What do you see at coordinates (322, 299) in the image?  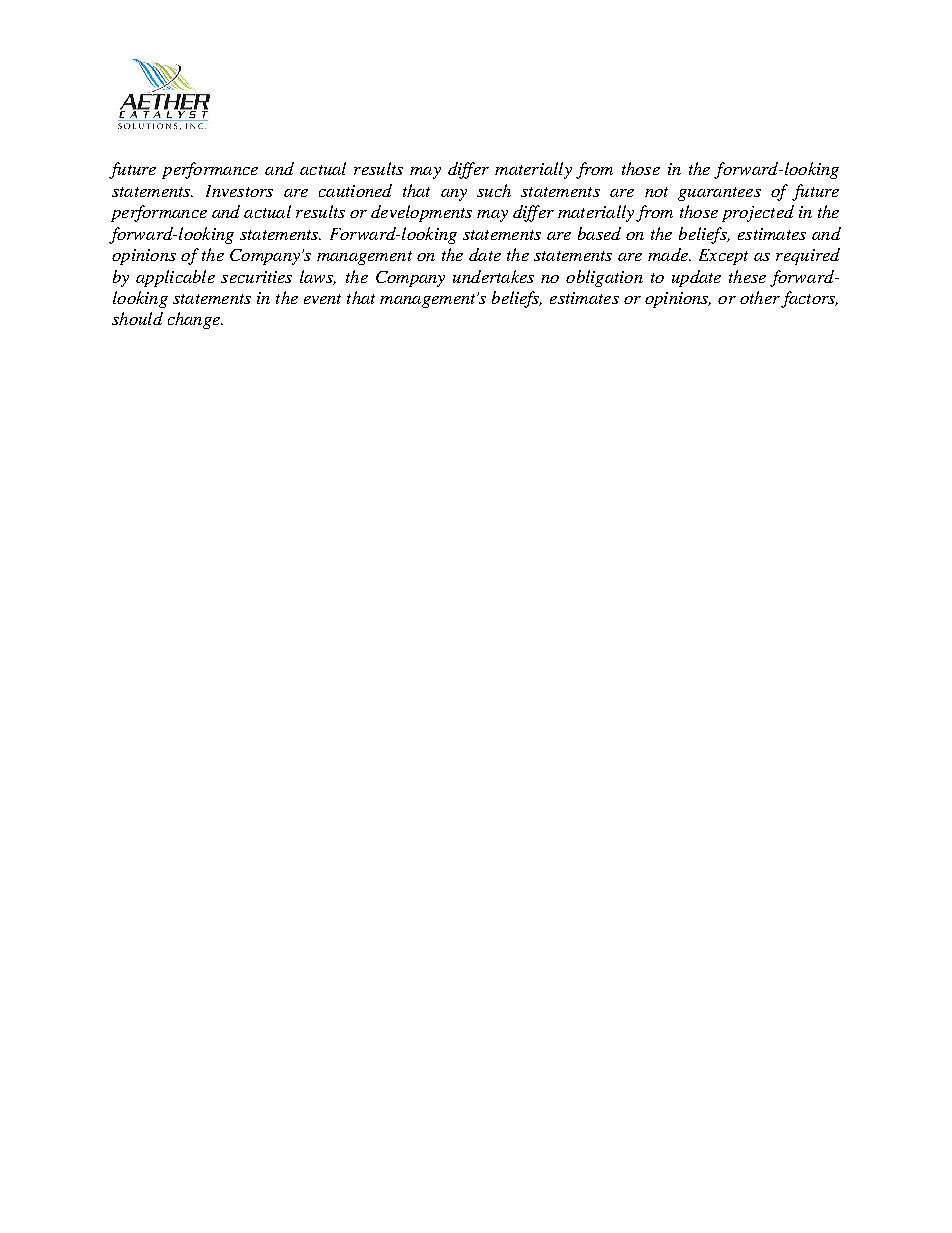 I see `event` at bounding box center [322, 299].
